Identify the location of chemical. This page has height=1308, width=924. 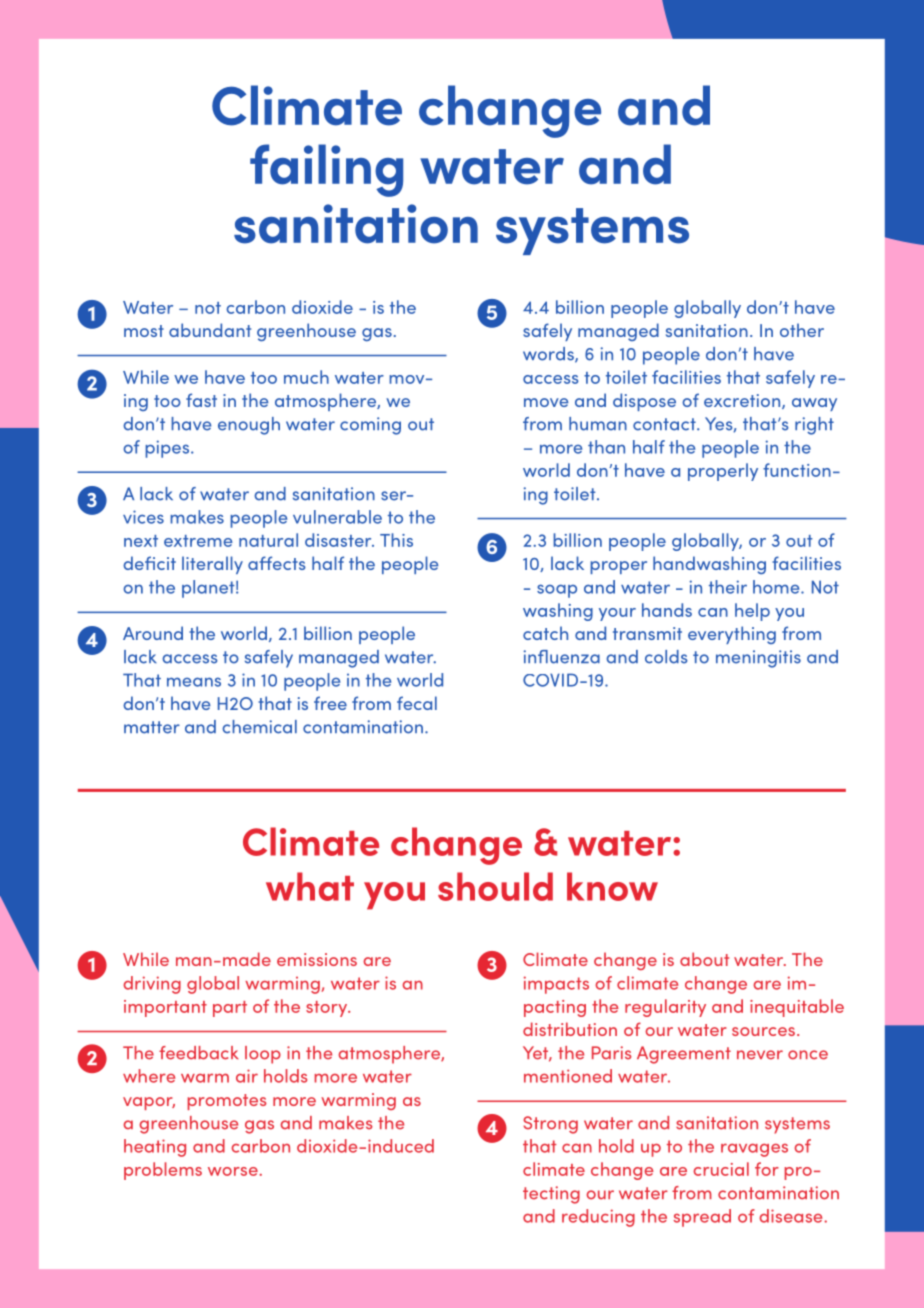
(259, 727).
